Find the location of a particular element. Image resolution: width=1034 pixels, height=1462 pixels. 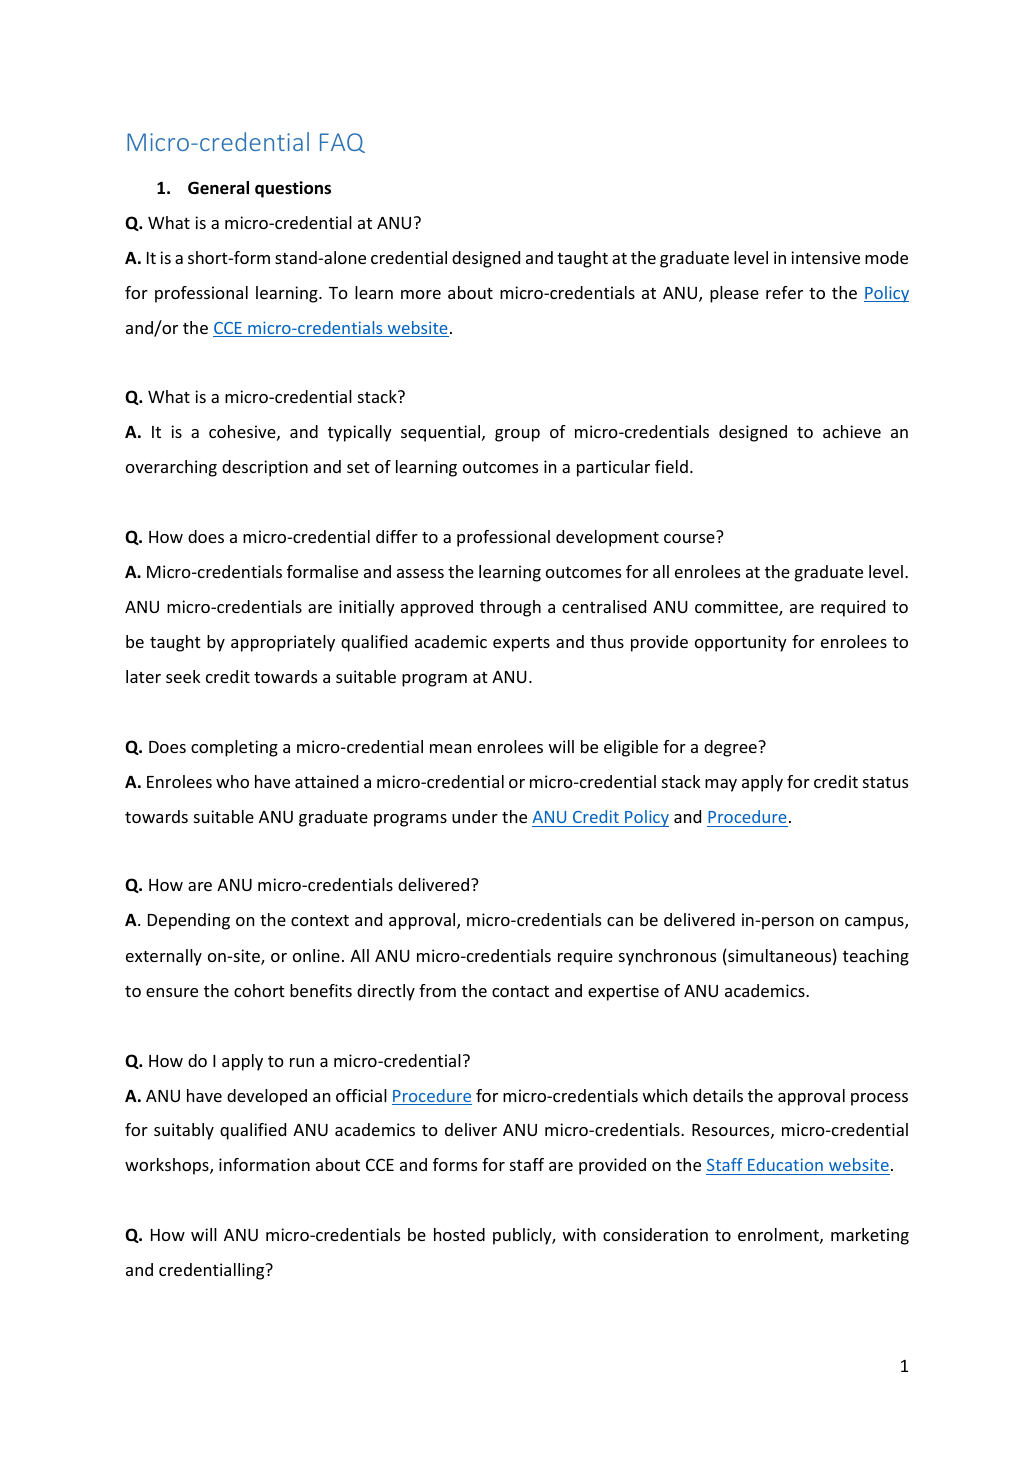

hosted is located at coordinates (459, 1234).
